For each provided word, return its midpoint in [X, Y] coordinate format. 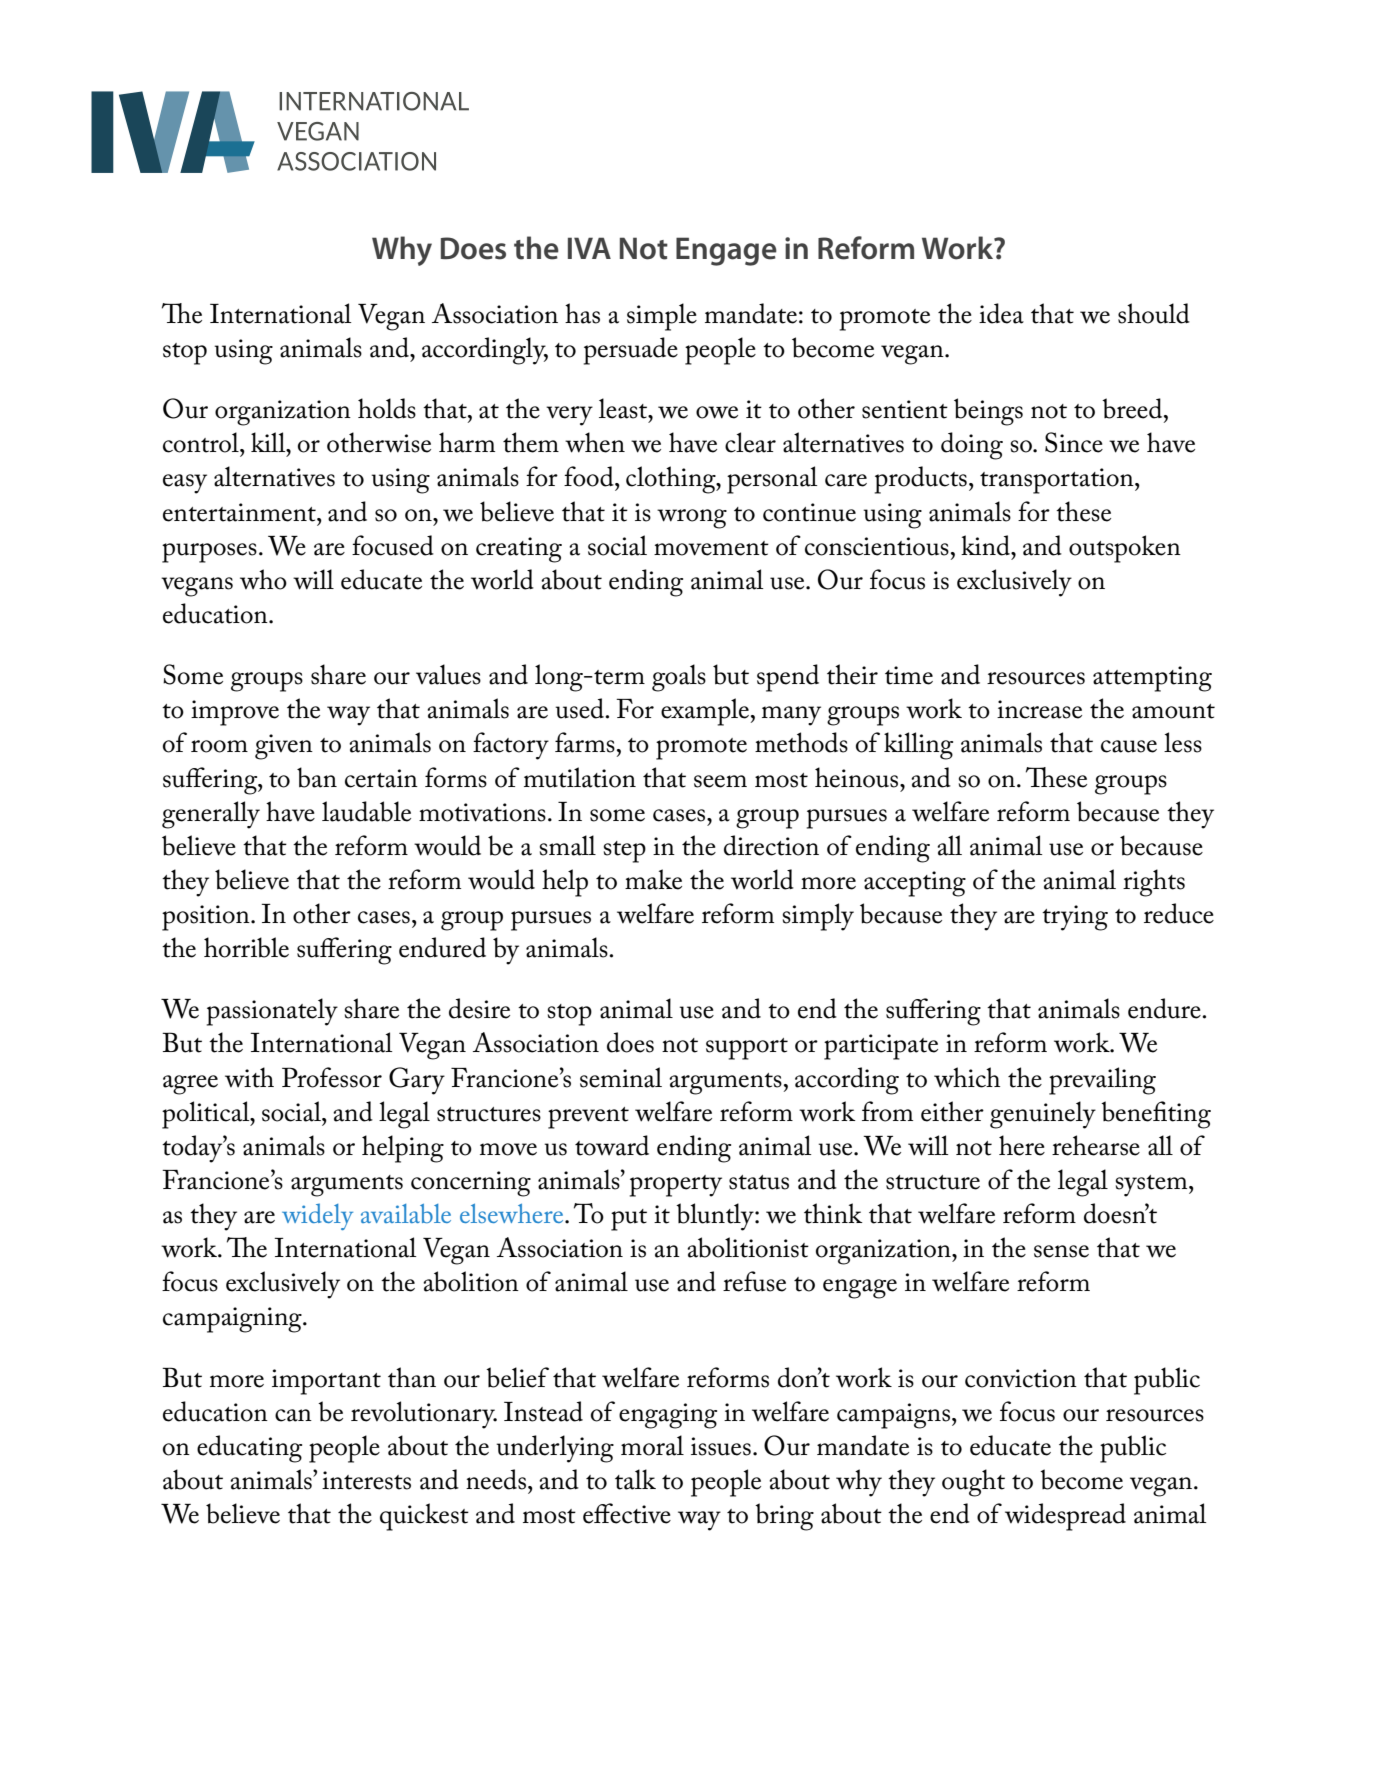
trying [1075, 918]
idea [1001, 313]
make [653, 879]
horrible [246, 947]
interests [366, 1480]
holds [387, 408]
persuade [631, 351]
